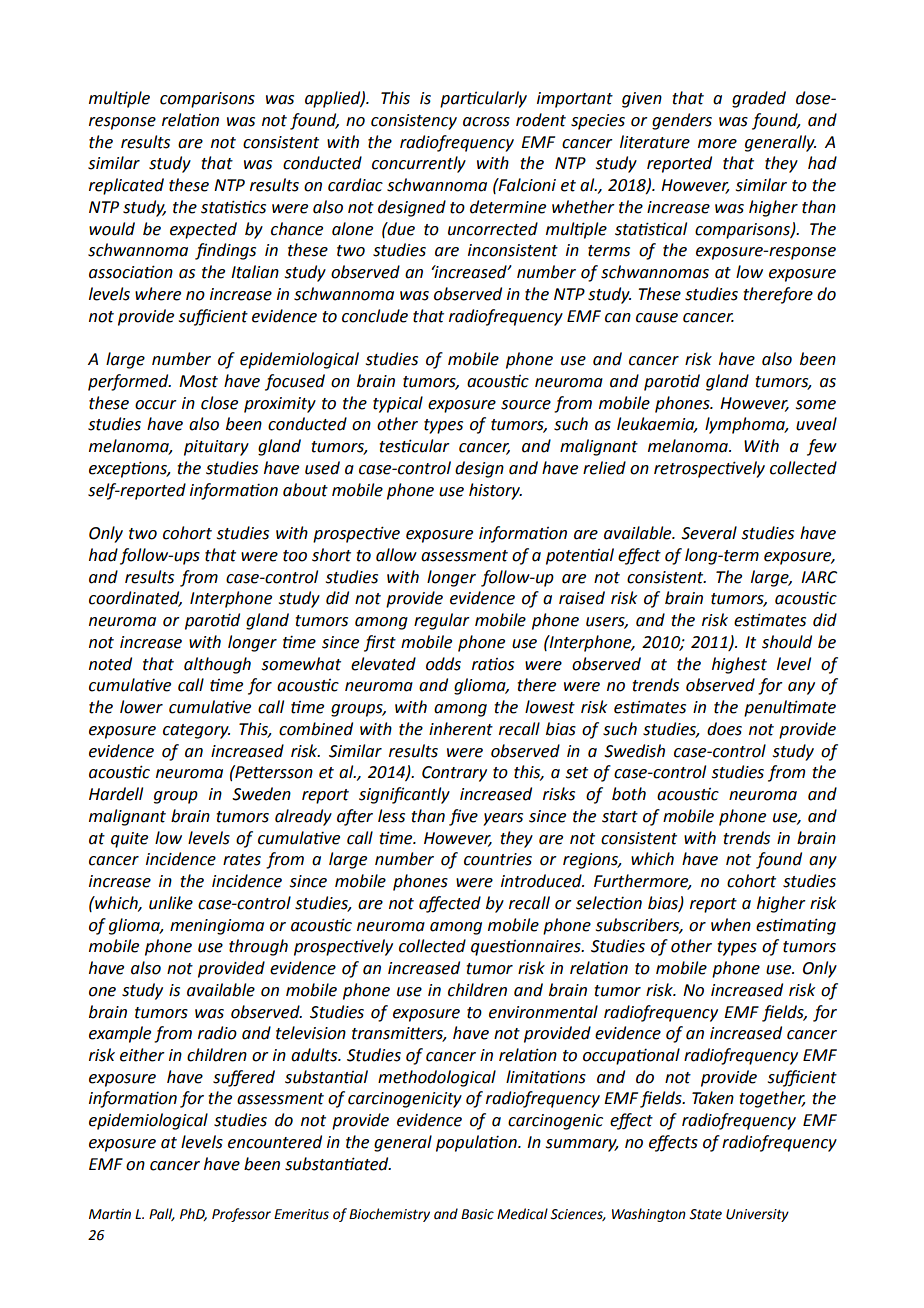 This image has width=924, height=1308. Describe the element at coordinates (495, 491) in the image. I see `history` at that location.
